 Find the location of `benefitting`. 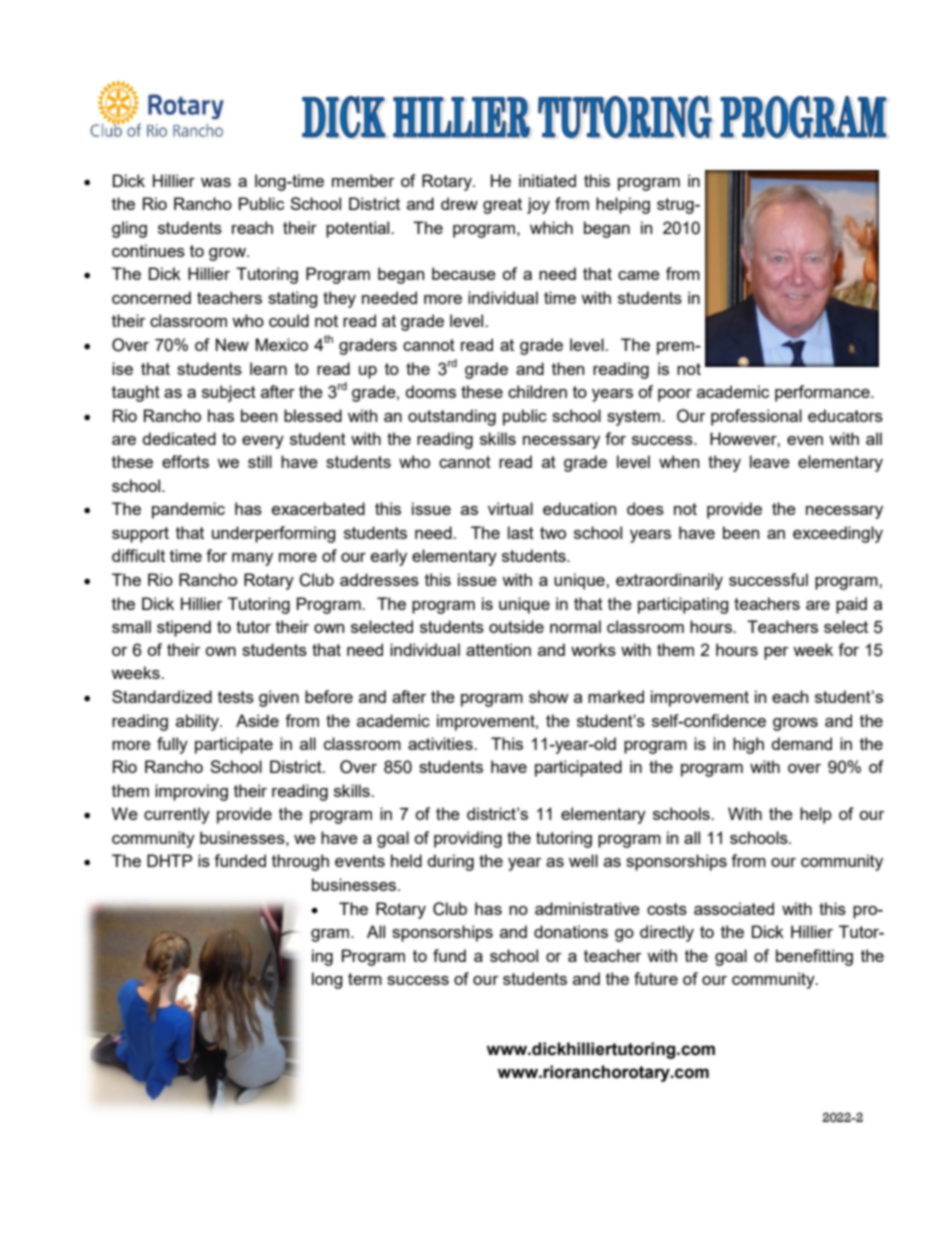

benefitting is located at coordinates (814, 957).
